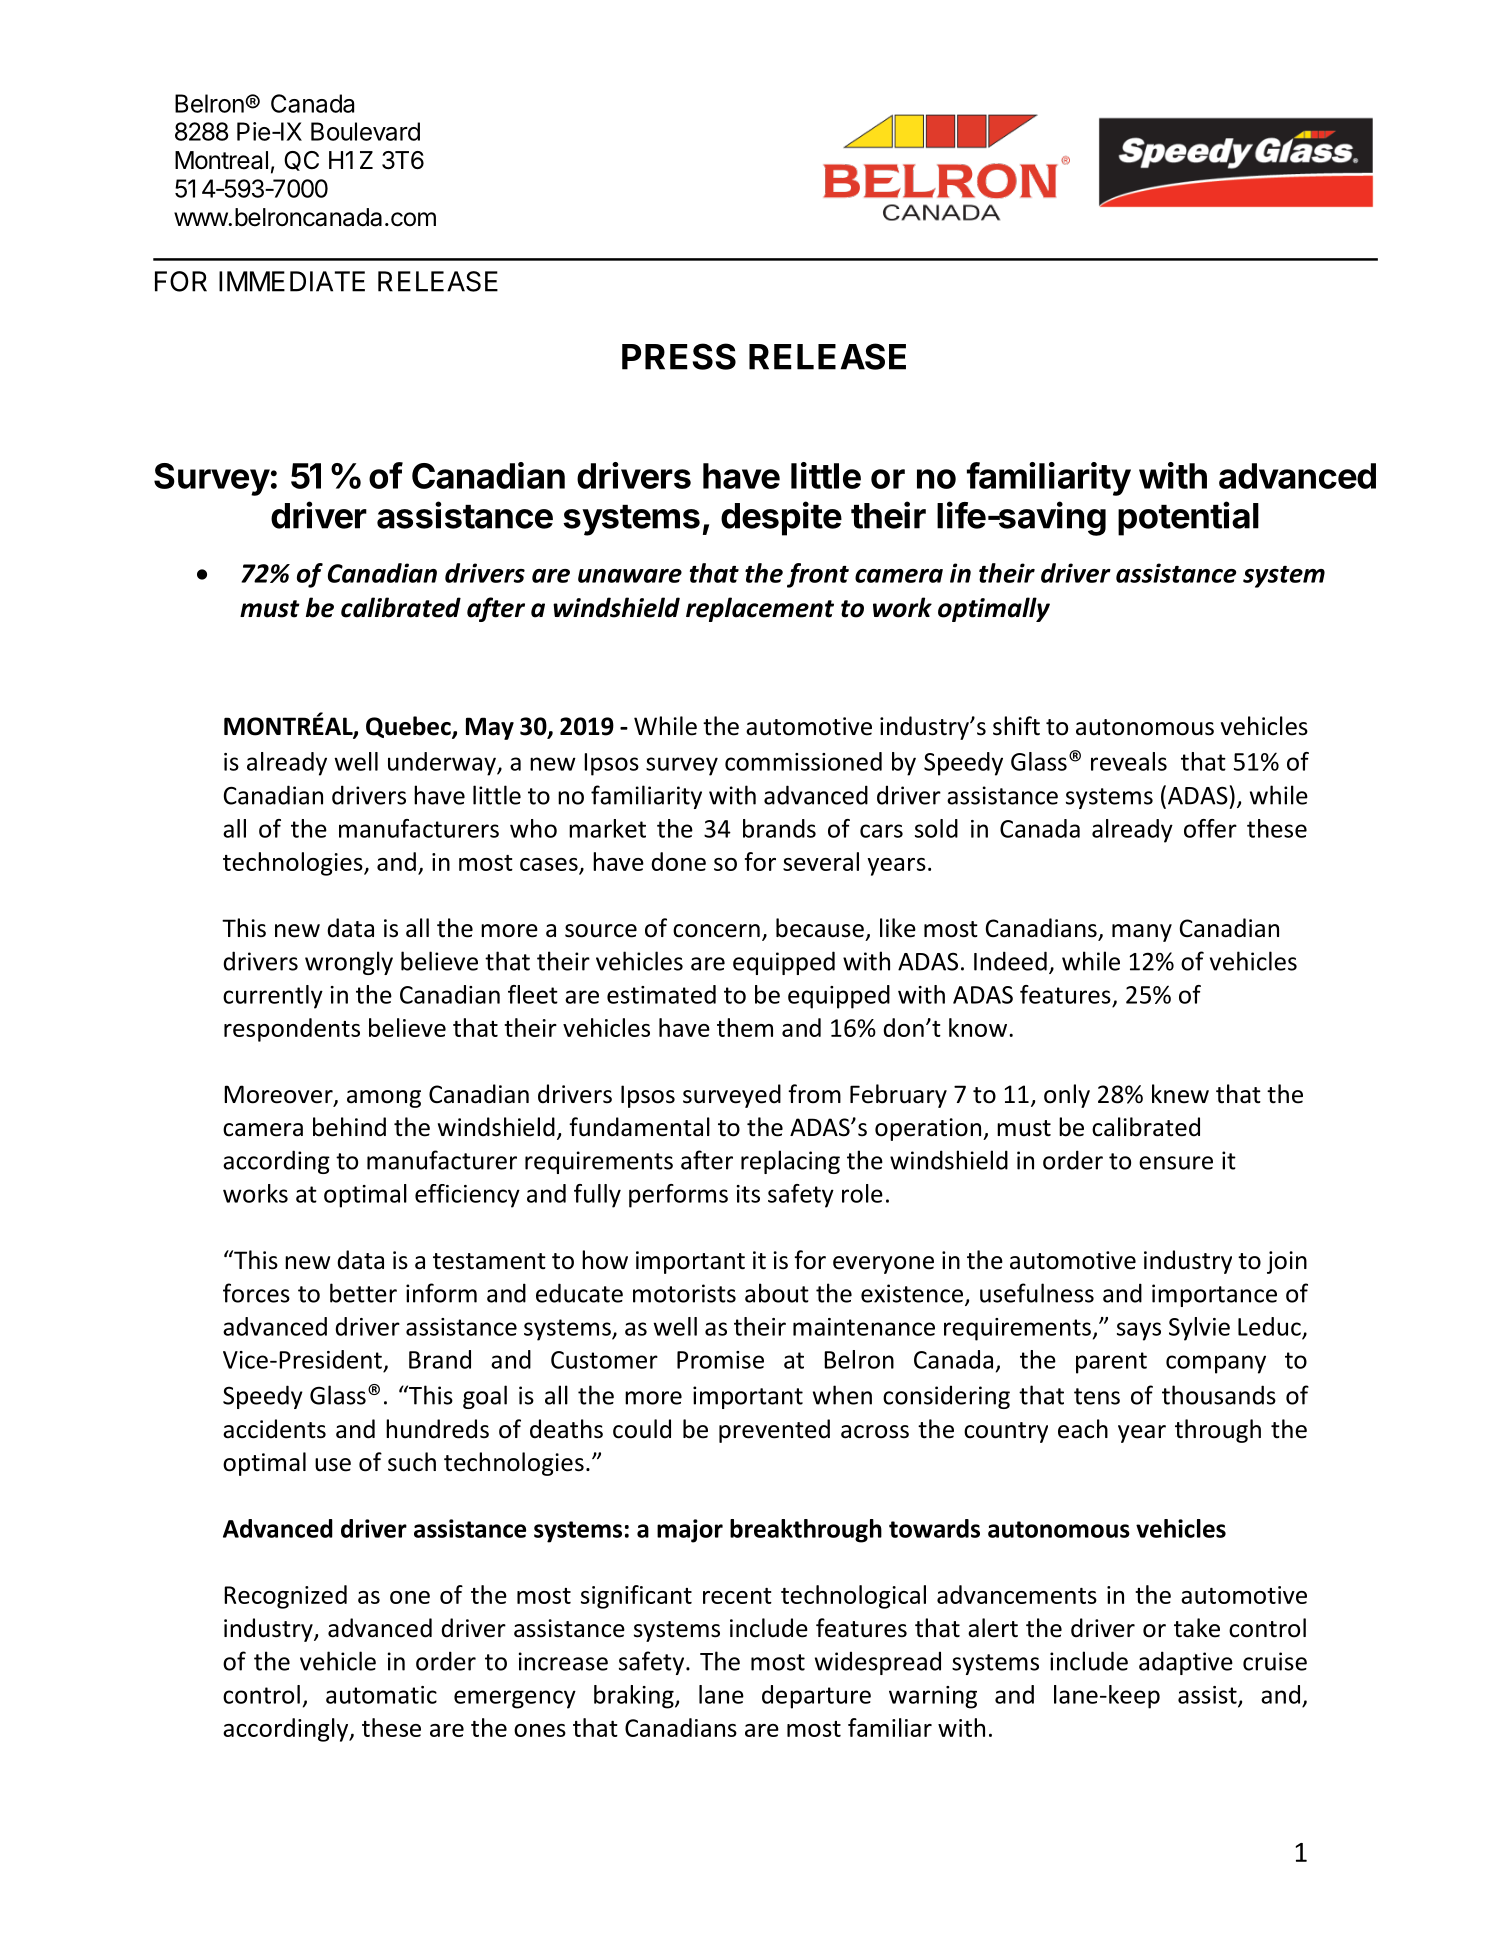 This image has width=1512, height=1957. I want to click on shift, so click(1016, 726).
